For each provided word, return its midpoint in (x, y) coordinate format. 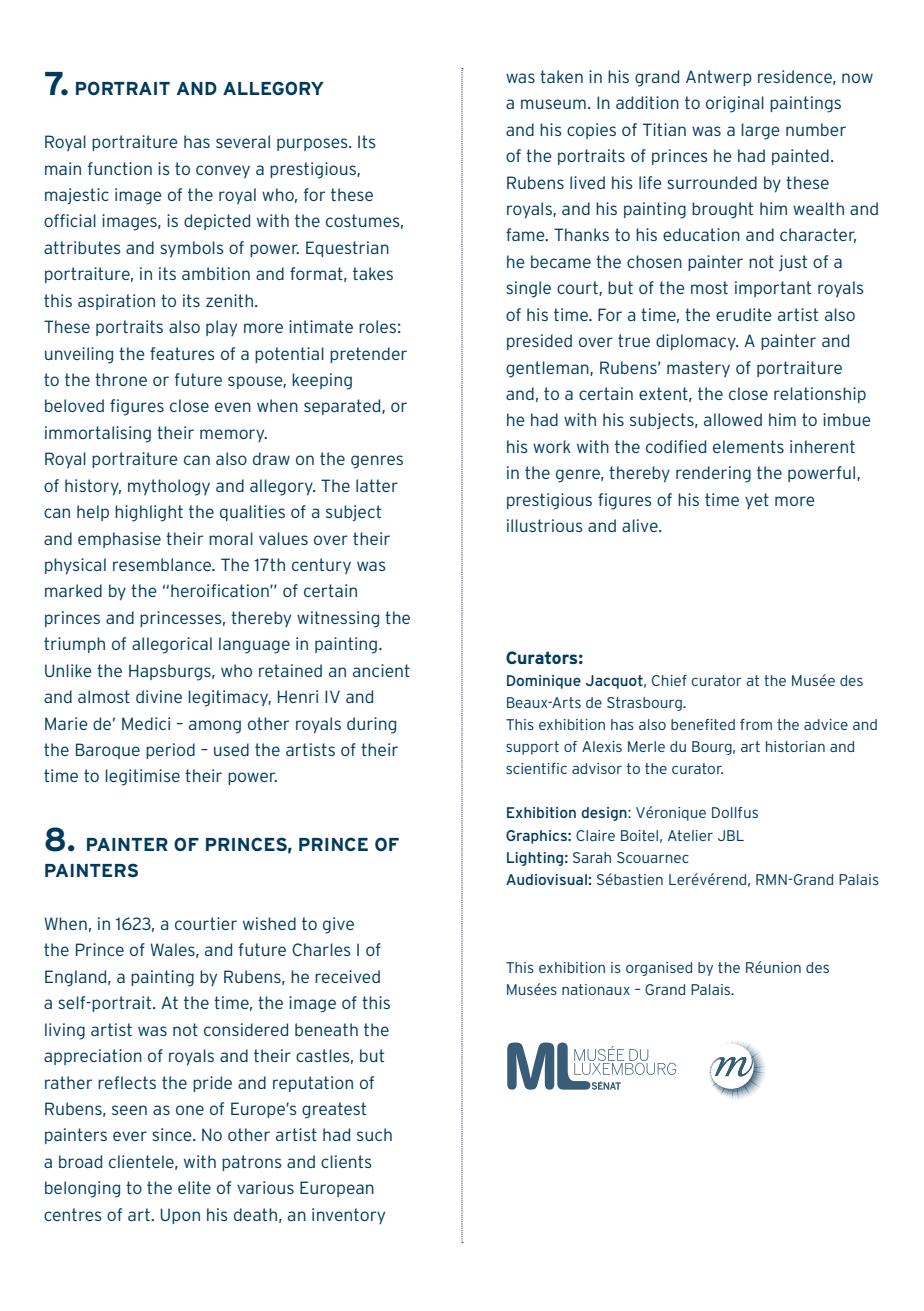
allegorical (172, 645)
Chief (669, 680)
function (120, 168)
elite (194, 1187)
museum (553, 104)
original (735, 104)
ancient (381, 670)
